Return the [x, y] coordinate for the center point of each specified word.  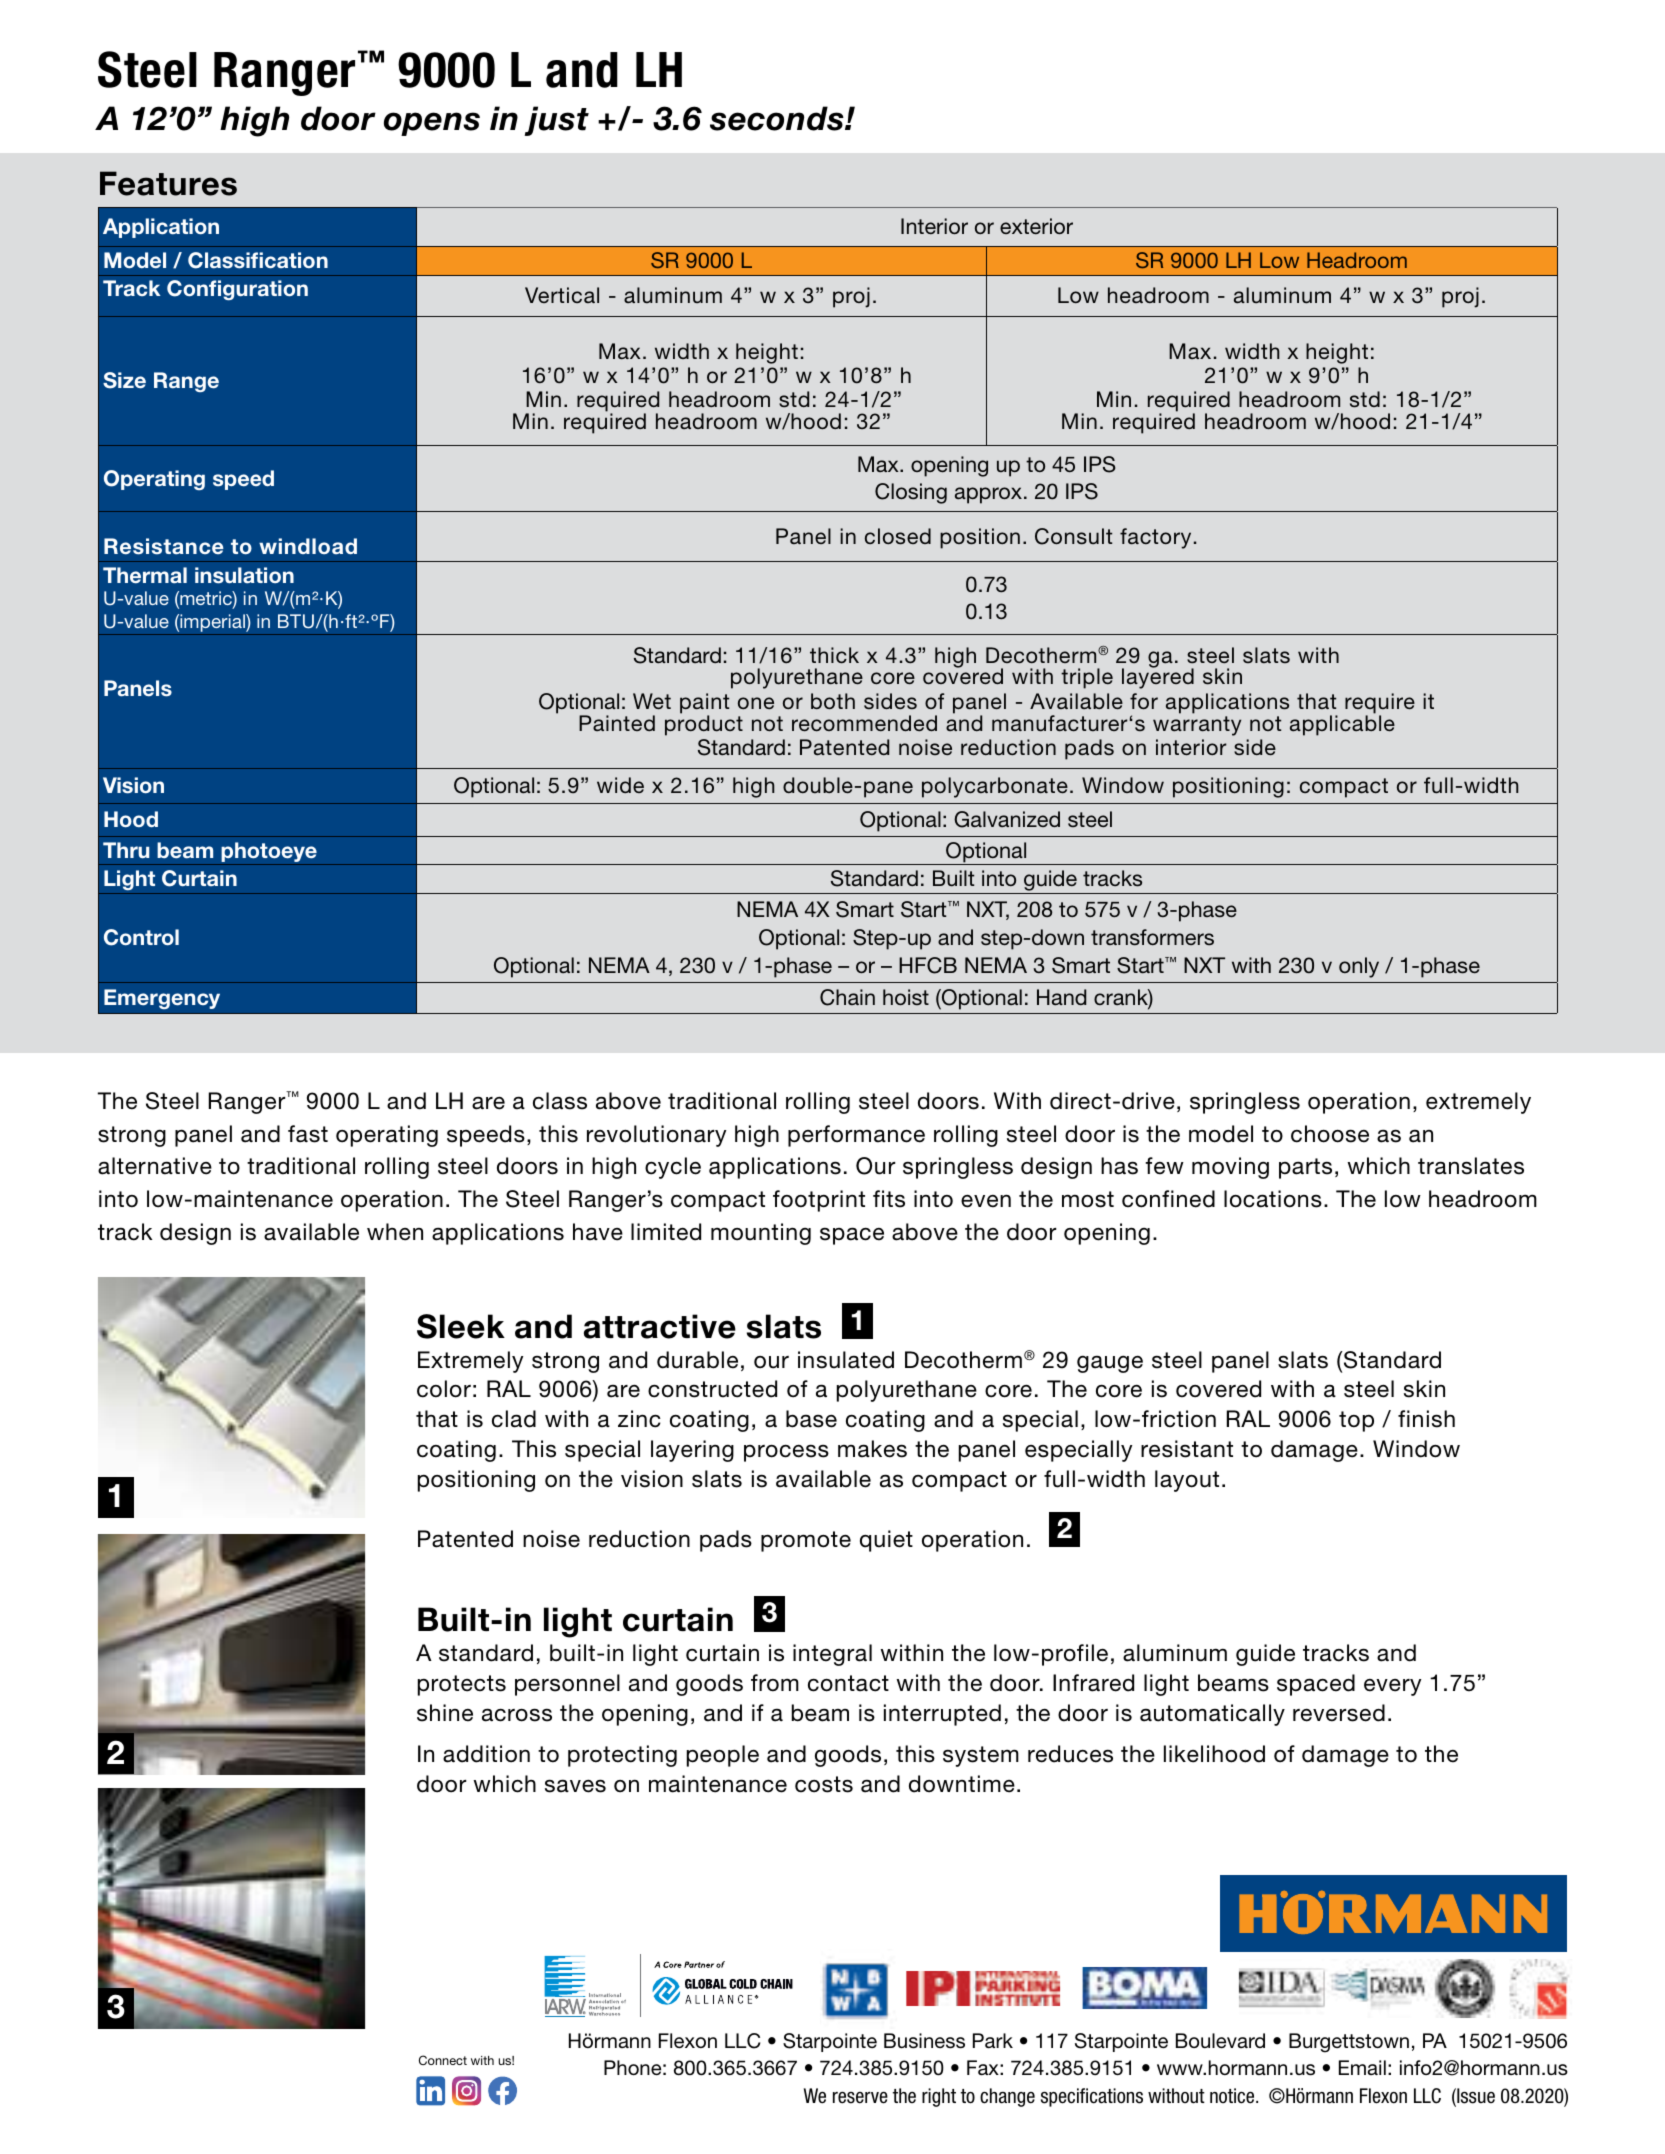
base [811, 1419]
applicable [1342, 724]
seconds [778, 118]
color [444, 1389]
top [1356, 1421]
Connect [443, 2060]
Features [168, 183]
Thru [126, 850]
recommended [864, 723]
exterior [1036, 226]
